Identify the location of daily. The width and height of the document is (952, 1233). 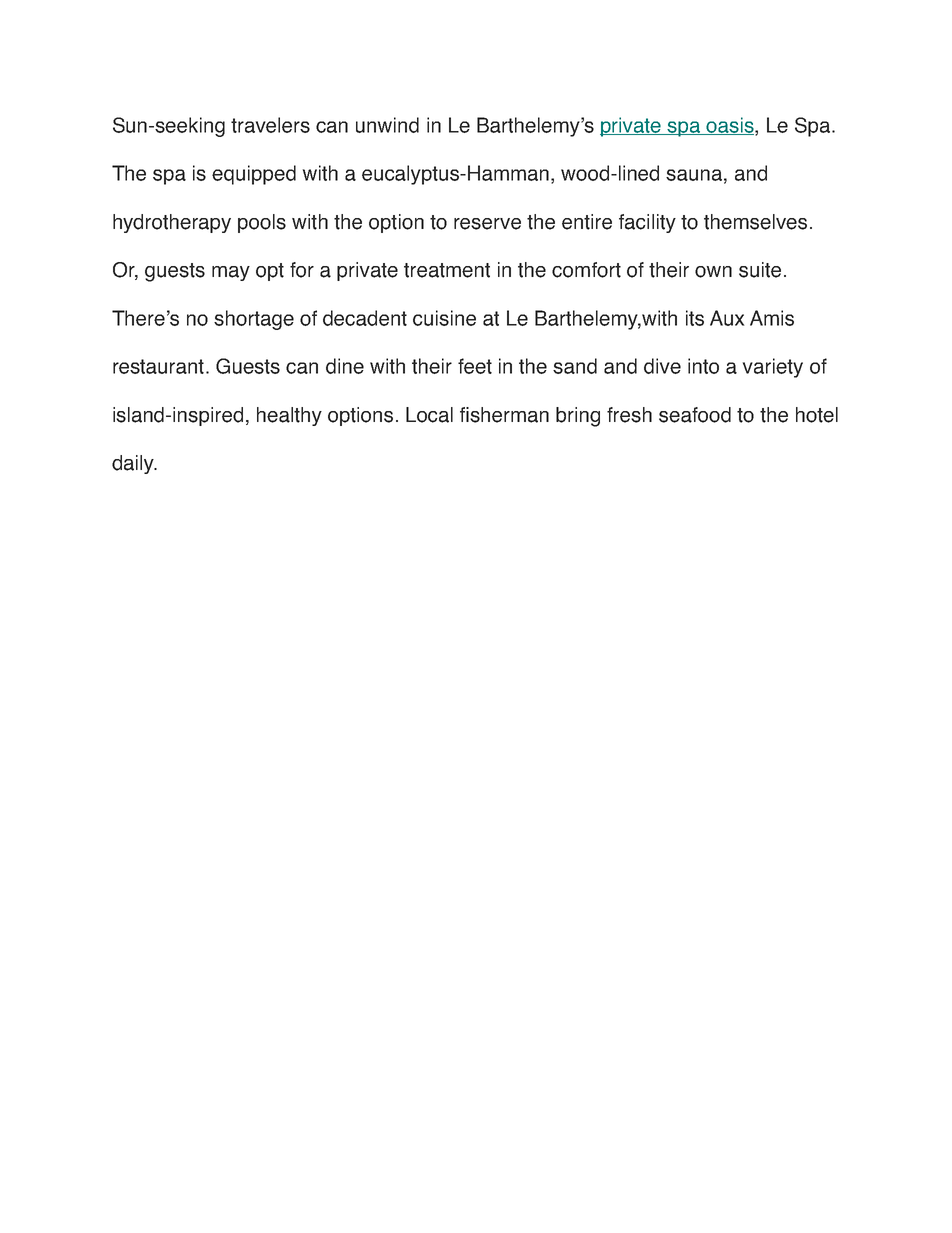
(134, 464).
